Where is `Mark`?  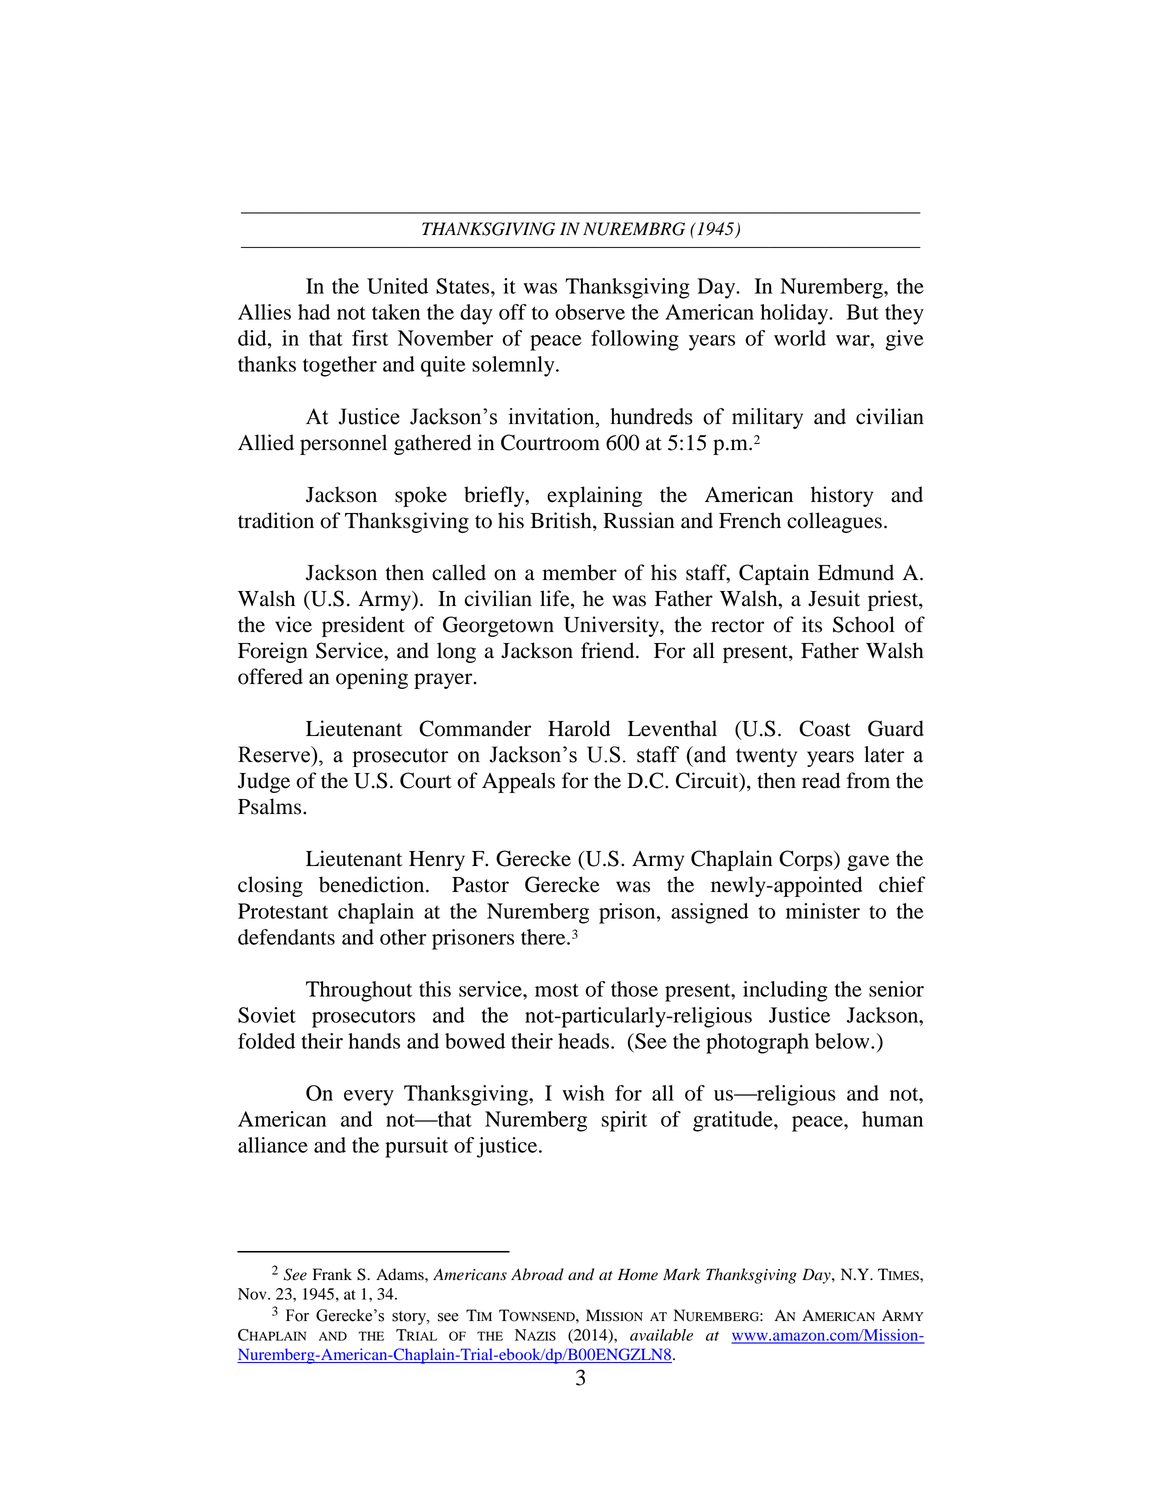
Mark is located at coordinates (681, 1274).
